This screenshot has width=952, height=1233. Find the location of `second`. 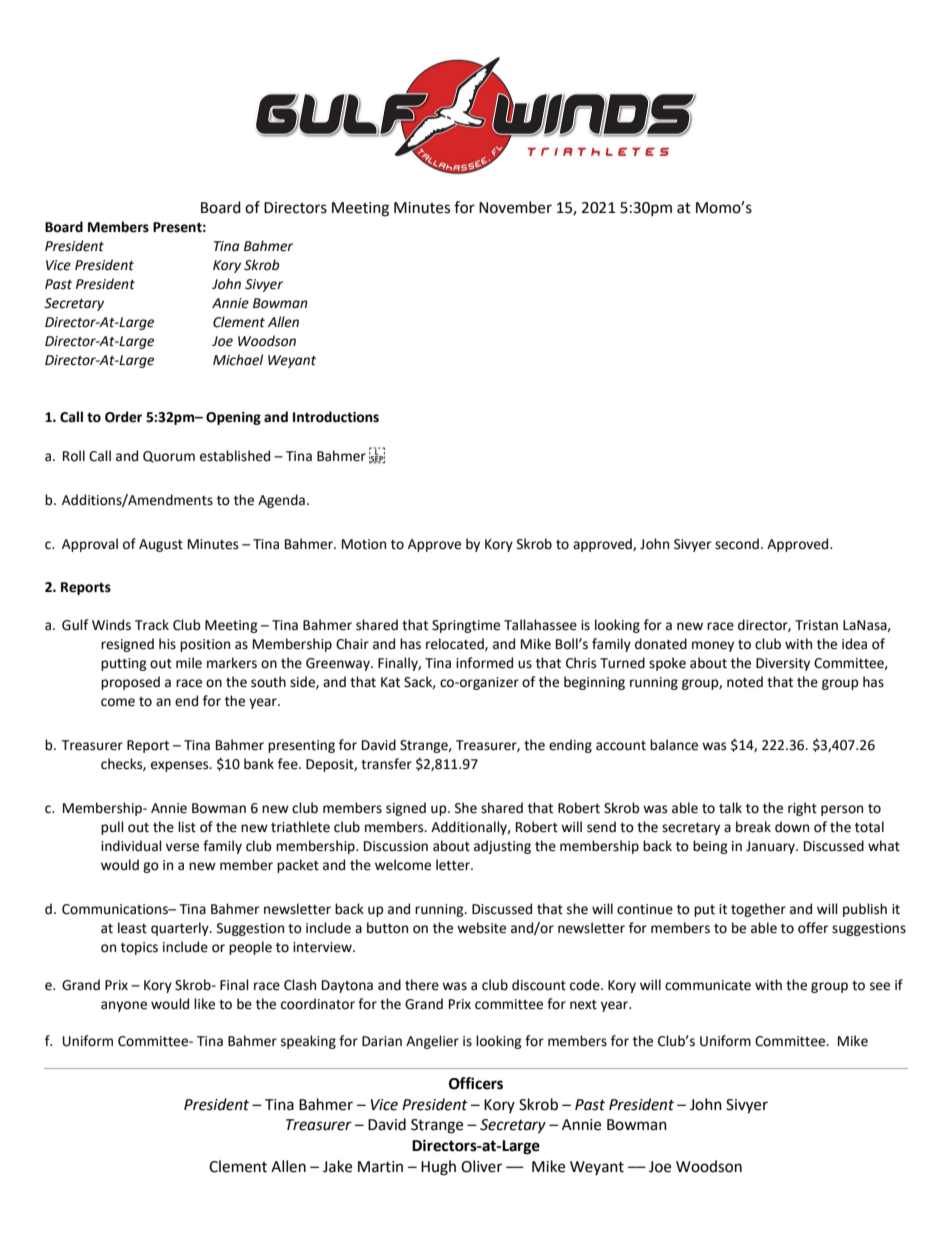

second is located at coordinates (737, 544).
